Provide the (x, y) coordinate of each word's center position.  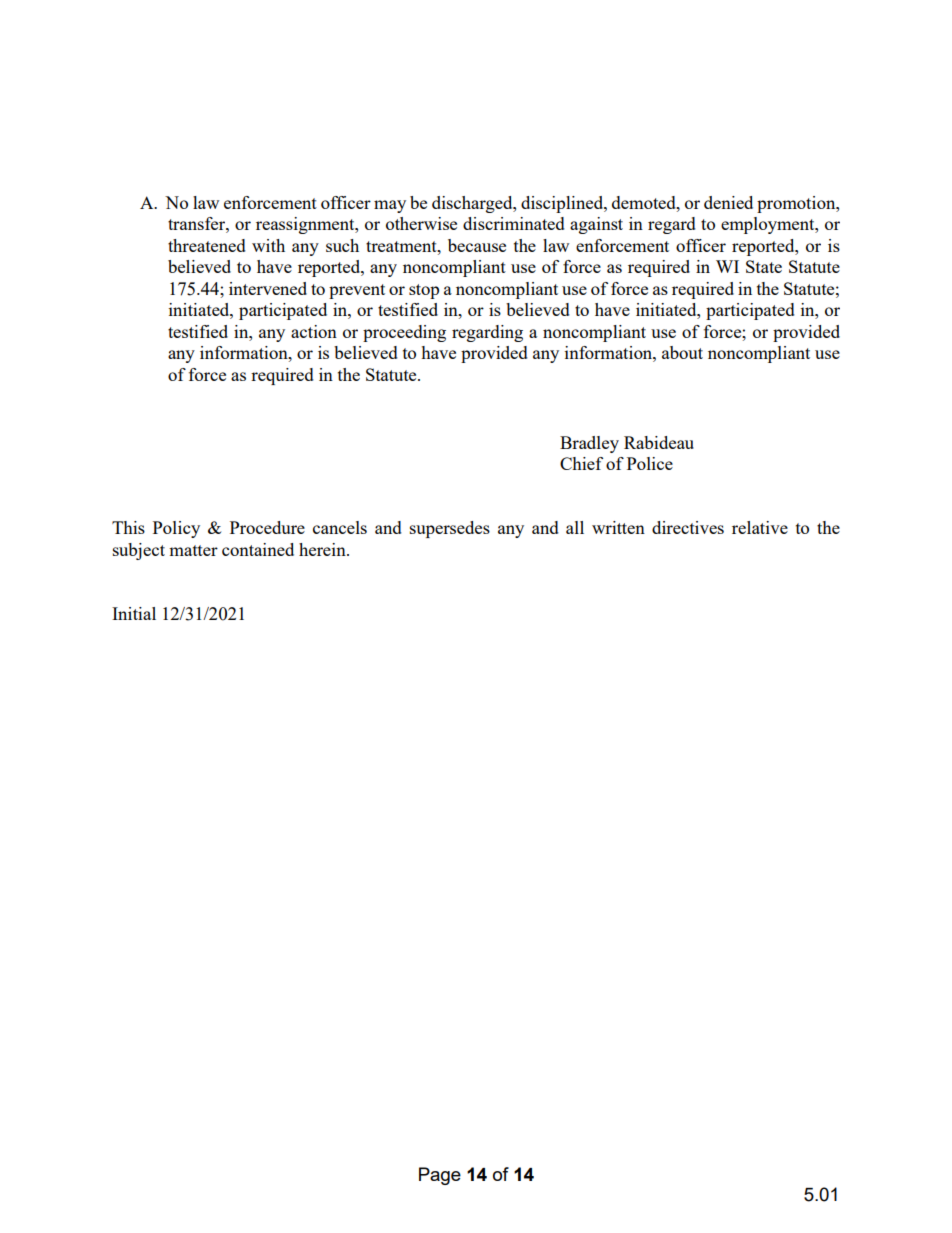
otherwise (421, 223)
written (618, 527)
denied (728, 202)
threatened (207, 245)
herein (323, 549)
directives (688, 527)
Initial (134, 613)
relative (760, 527)
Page (440, 1176)
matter (193, 550)
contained (258, 549)
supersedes (450, 529)
